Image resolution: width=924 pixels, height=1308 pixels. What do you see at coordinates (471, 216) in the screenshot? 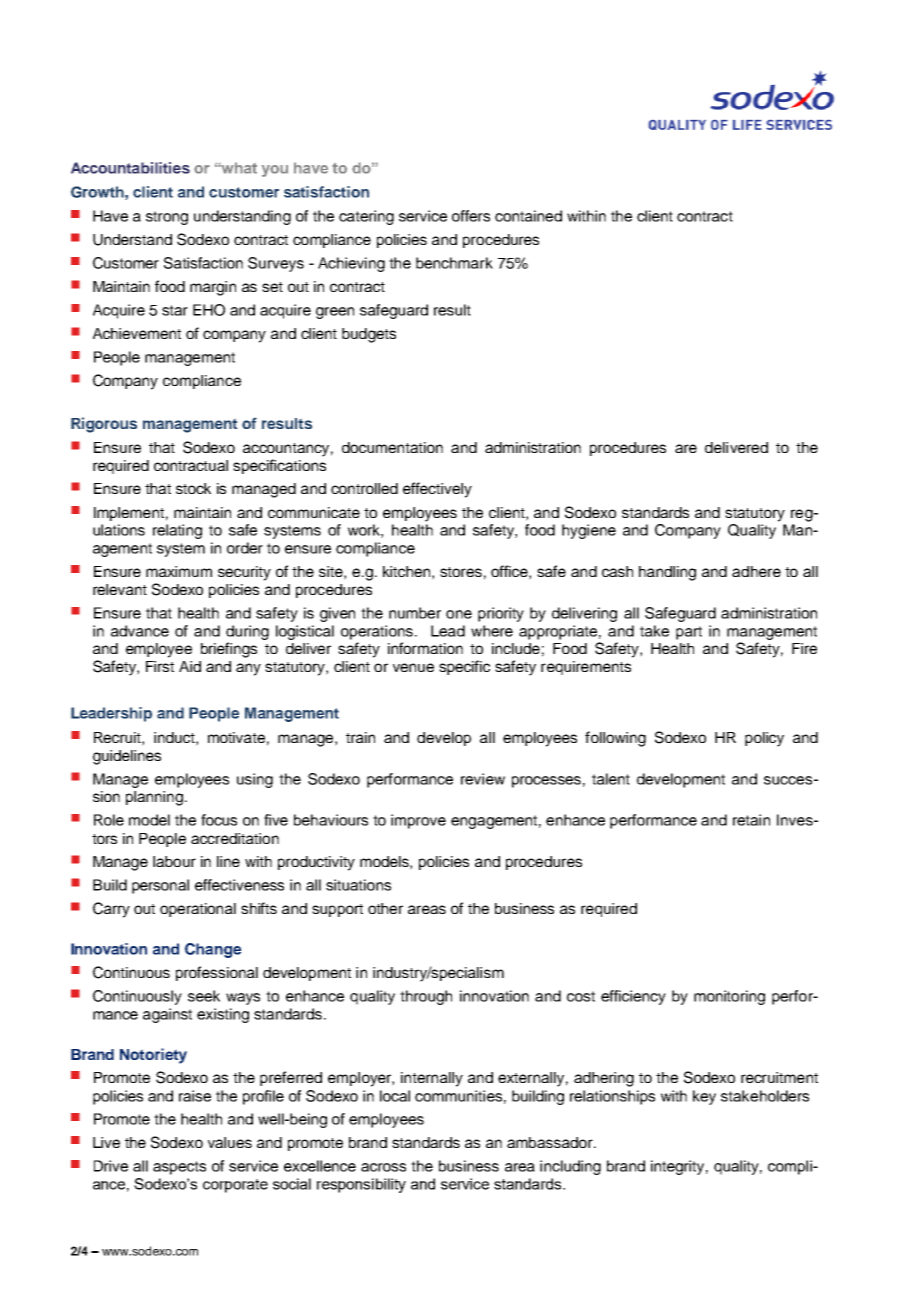
I see `offers` at bounding box center [471, 216].
